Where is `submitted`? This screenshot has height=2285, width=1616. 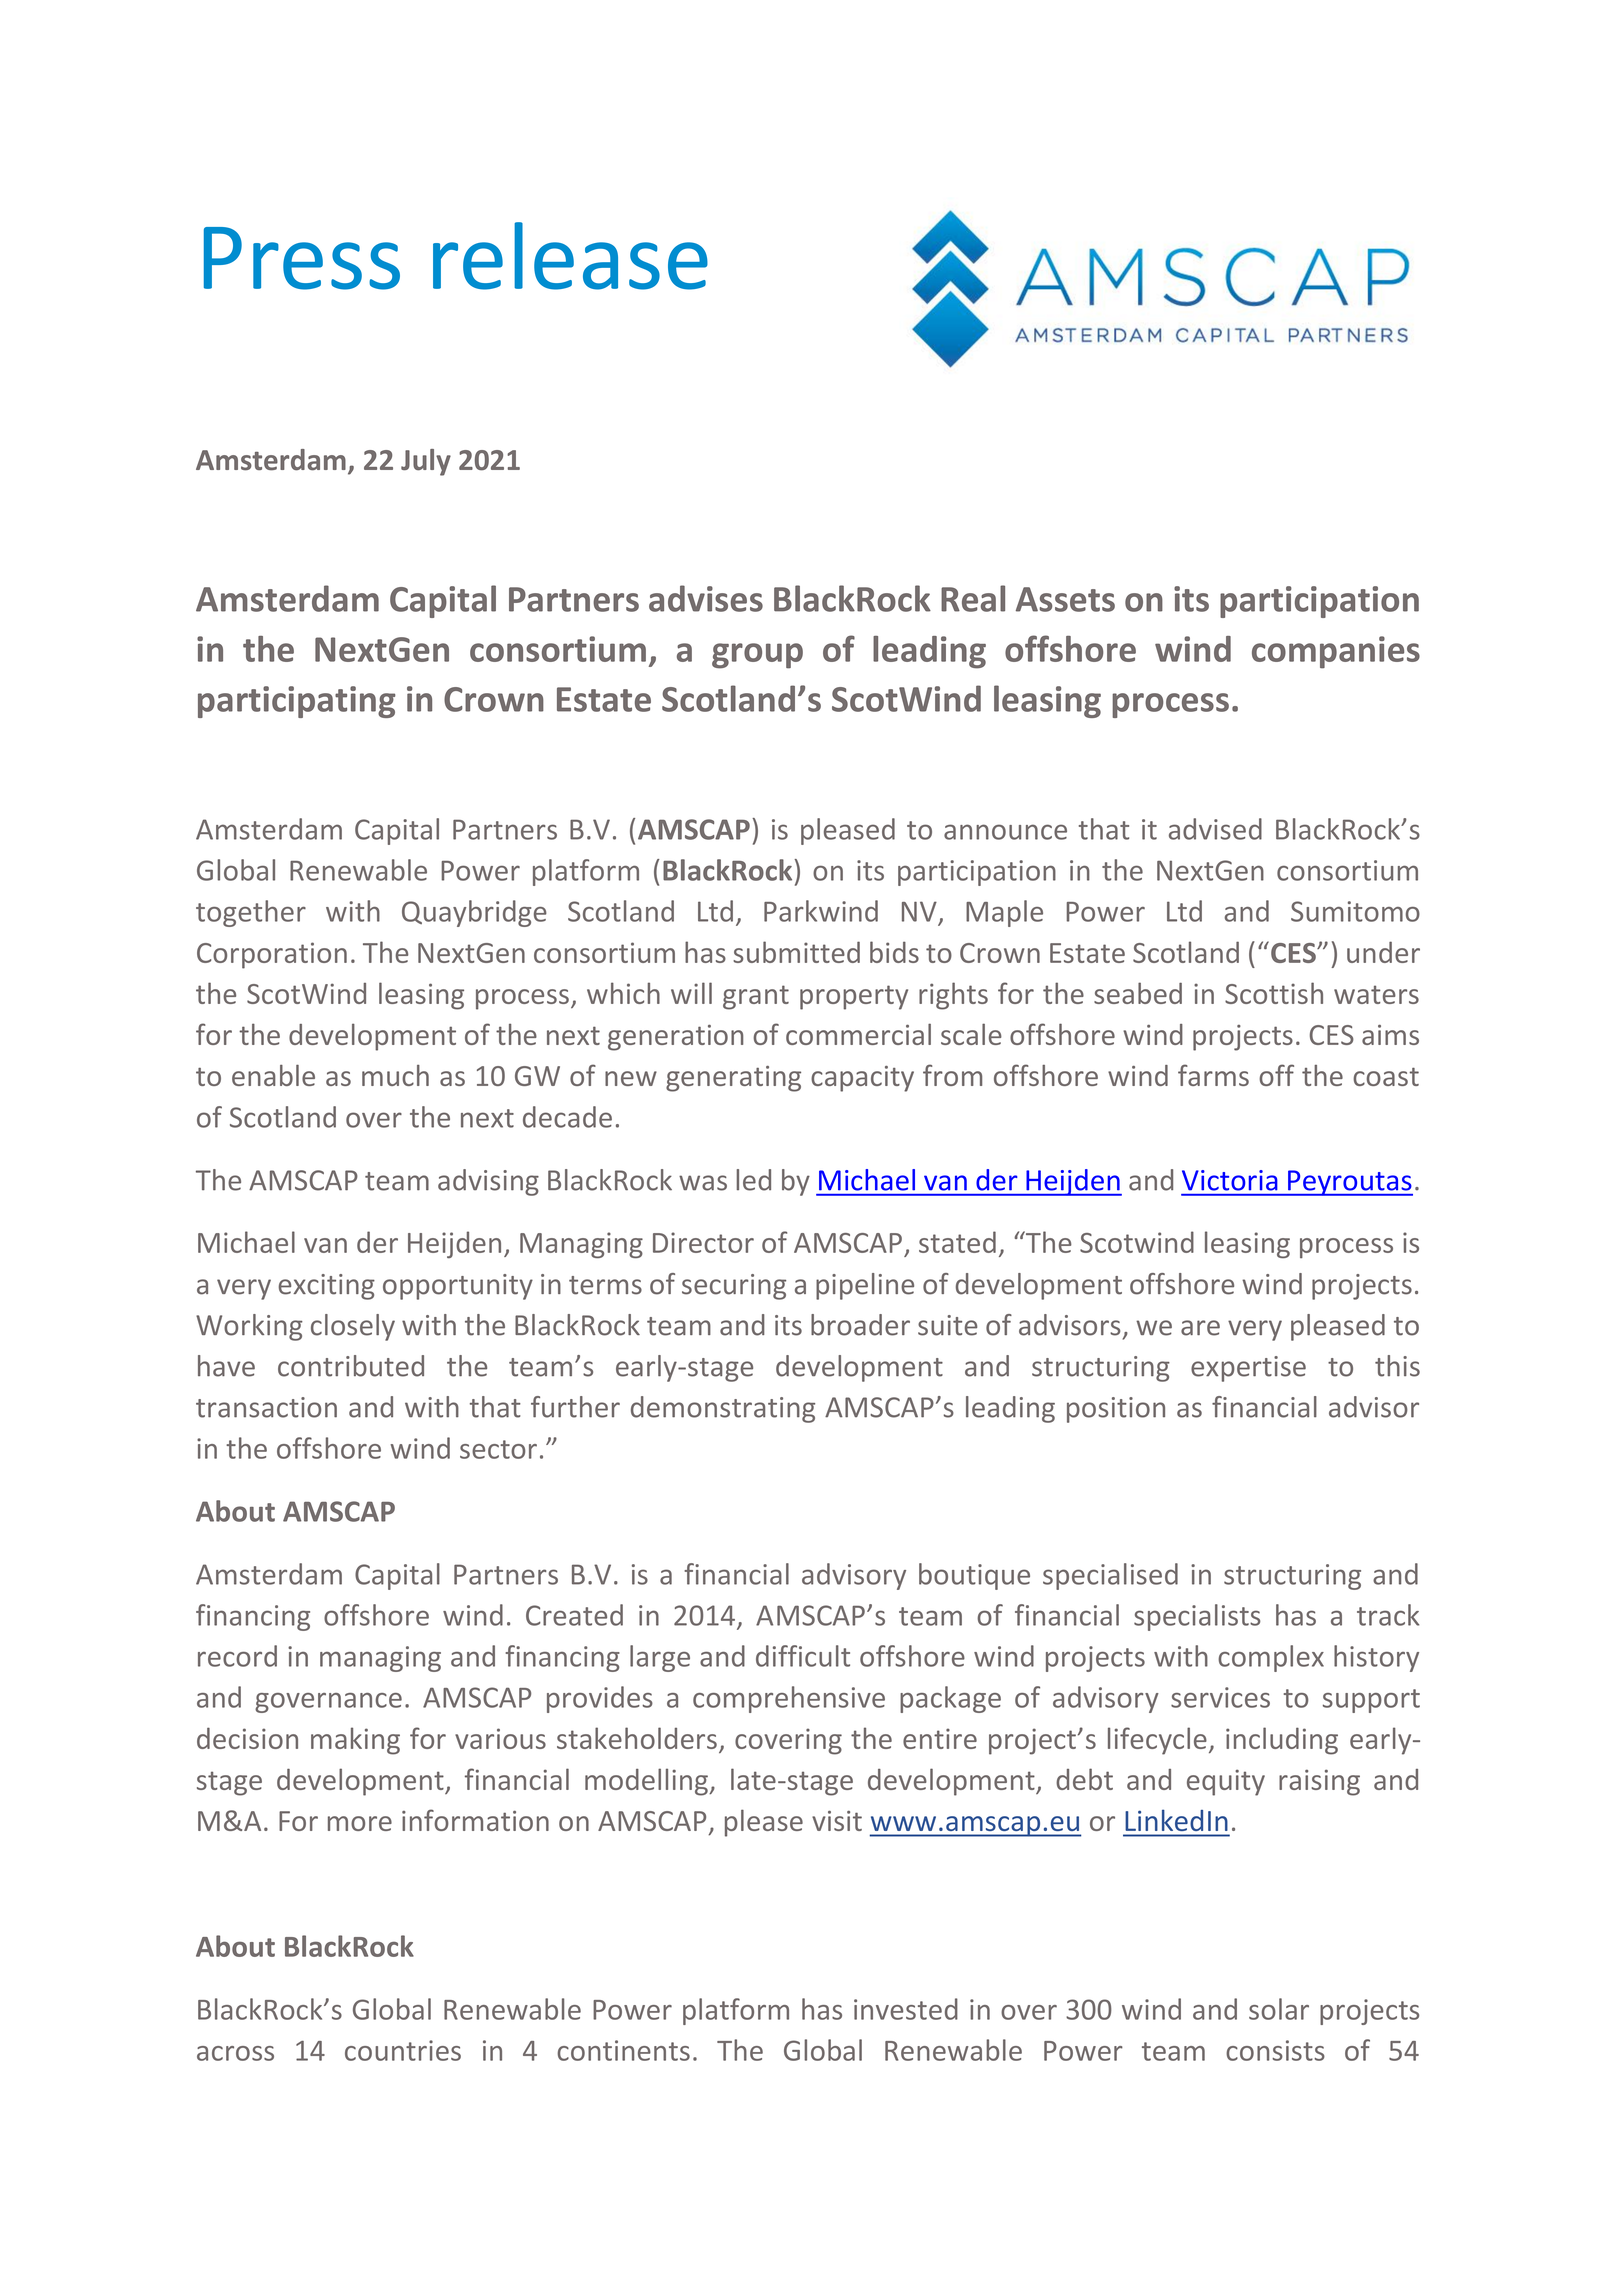 submitted is located at coordinates (796, 952).
